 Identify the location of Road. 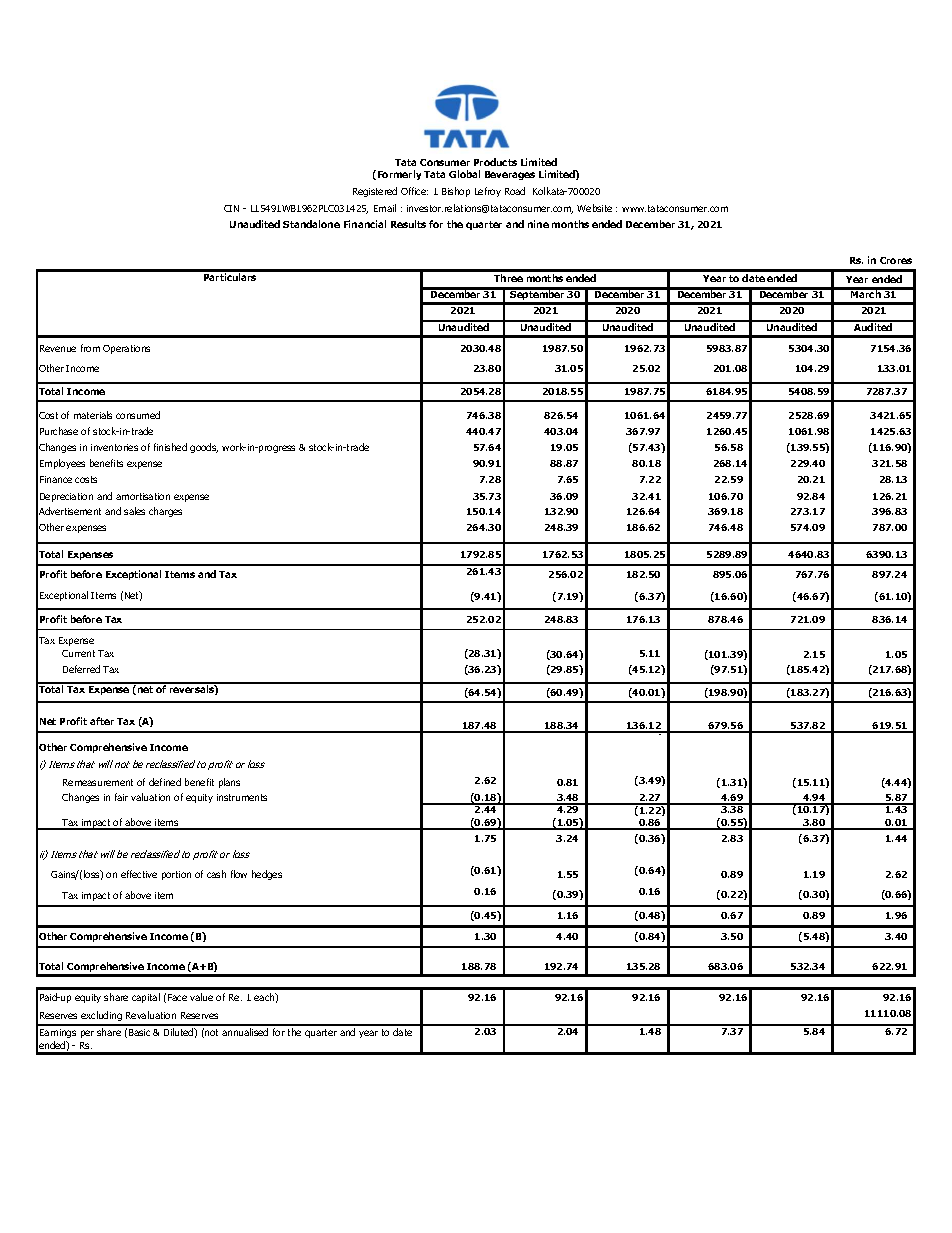
(515, 191).
